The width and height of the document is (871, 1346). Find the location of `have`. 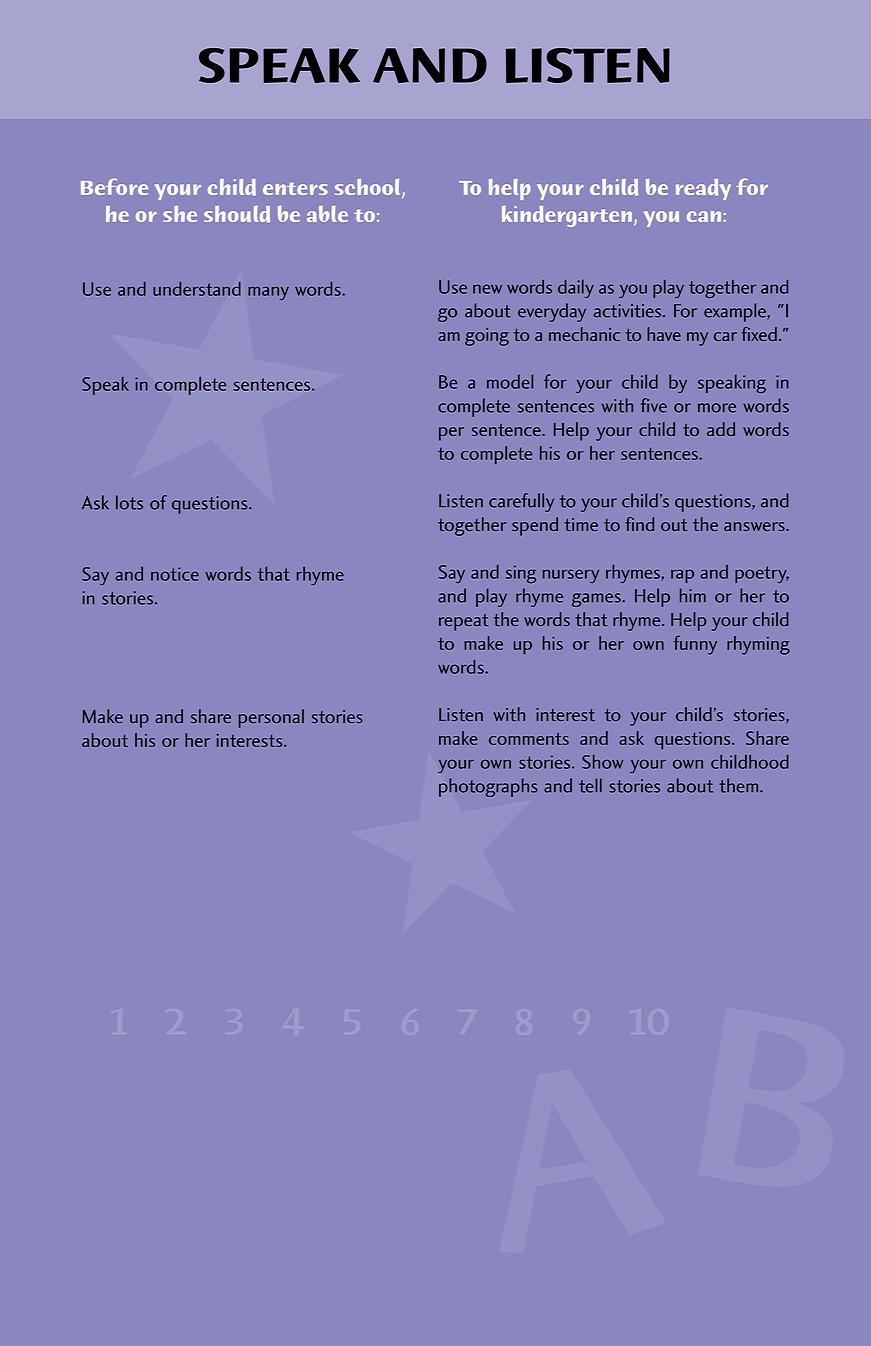

have is located at coordinates (664, 334).
